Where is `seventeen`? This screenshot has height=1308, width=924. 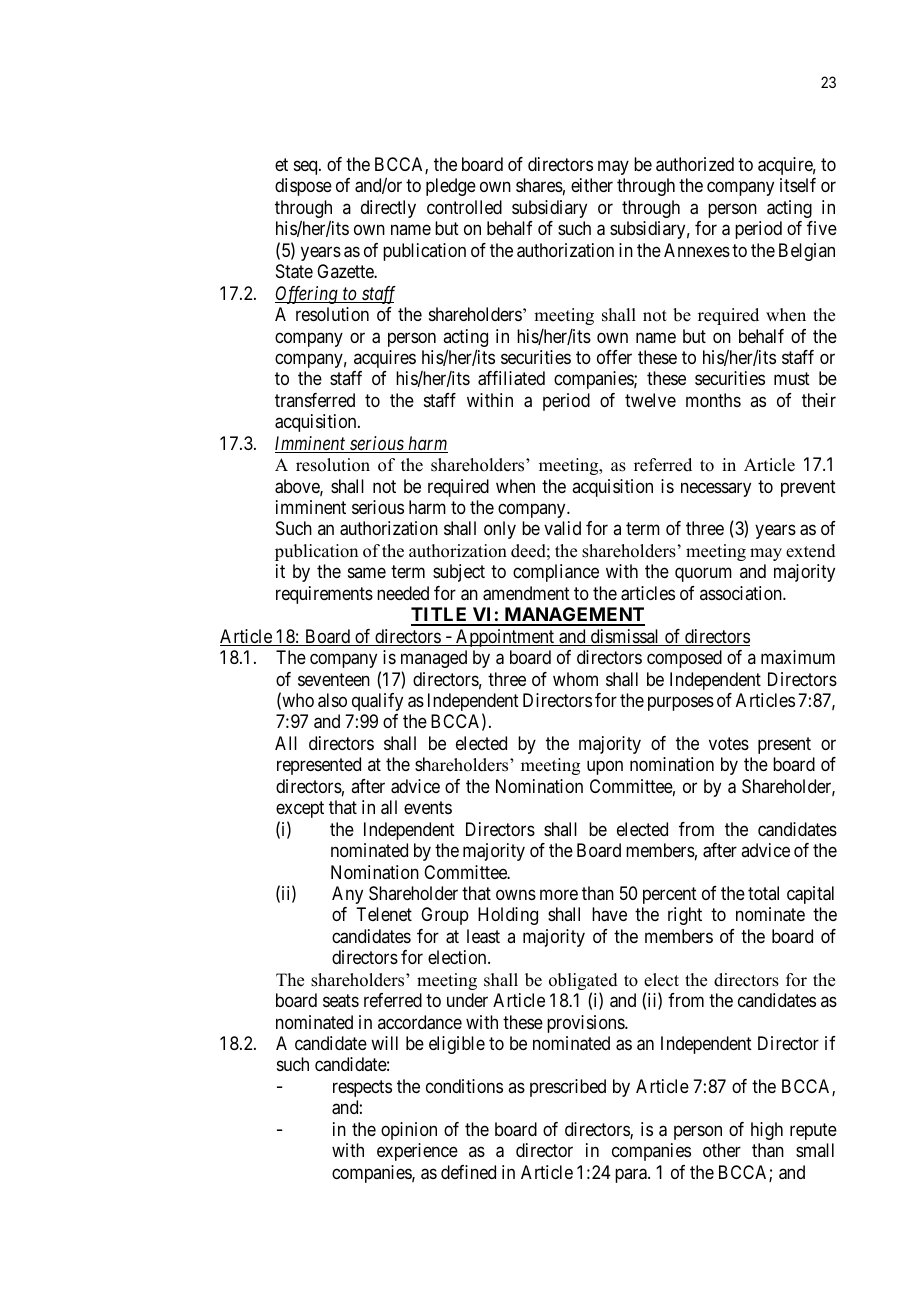
seventeen is located at coordinates (334, 679).
